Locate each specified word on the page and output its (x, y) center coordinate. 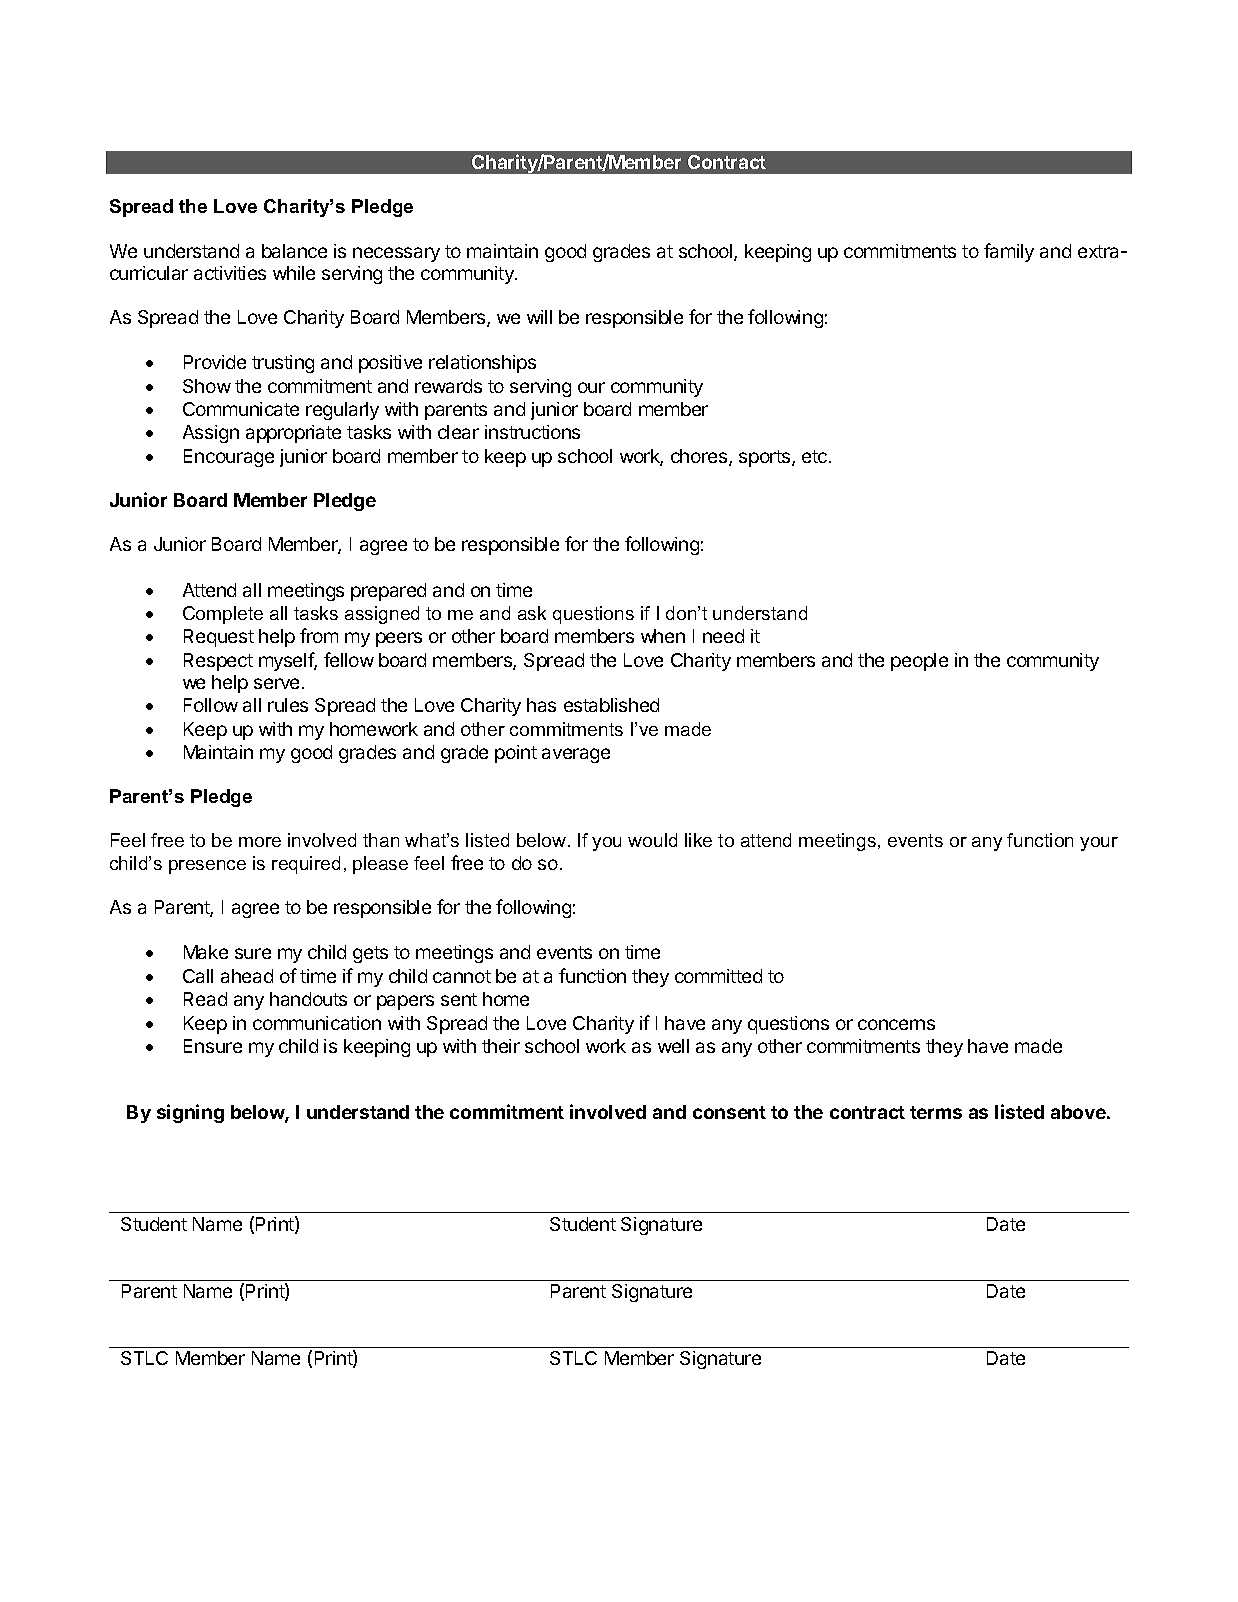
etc (816, 456)
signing (190, 1113)
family (1009, 252)
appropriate (293, 434)
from (319, 635)
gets (370, 954)
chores (700, 457)
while (294, 273)
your (1099, 844)
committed (718, 976)
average (576, 755)
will (539, 317)
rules (288, 705)
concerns (896, 1024)
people (919, 662)
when (663, 636)
